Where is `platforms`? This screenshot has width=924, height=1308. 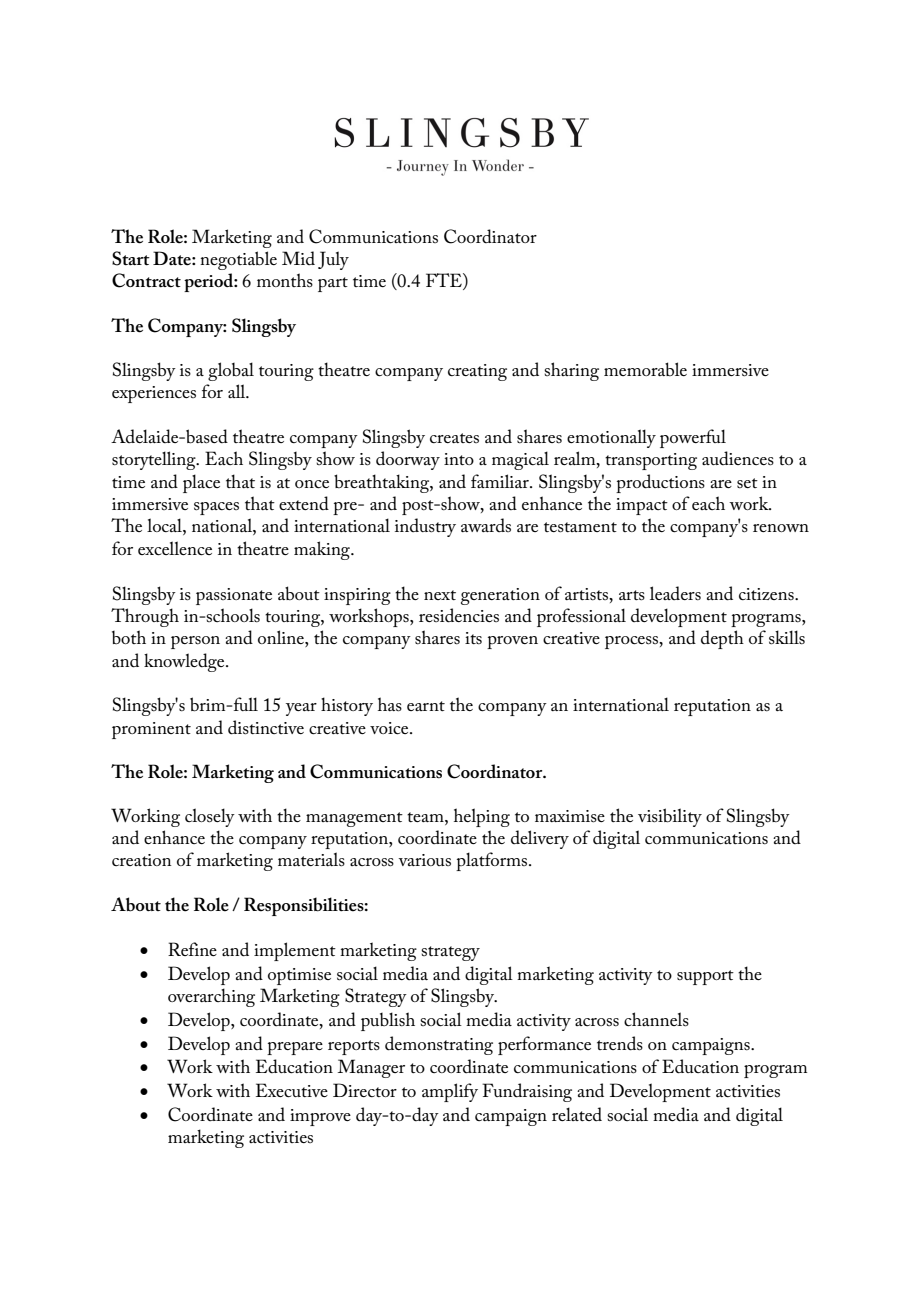
platforms is located at coordinates (493, 861).
